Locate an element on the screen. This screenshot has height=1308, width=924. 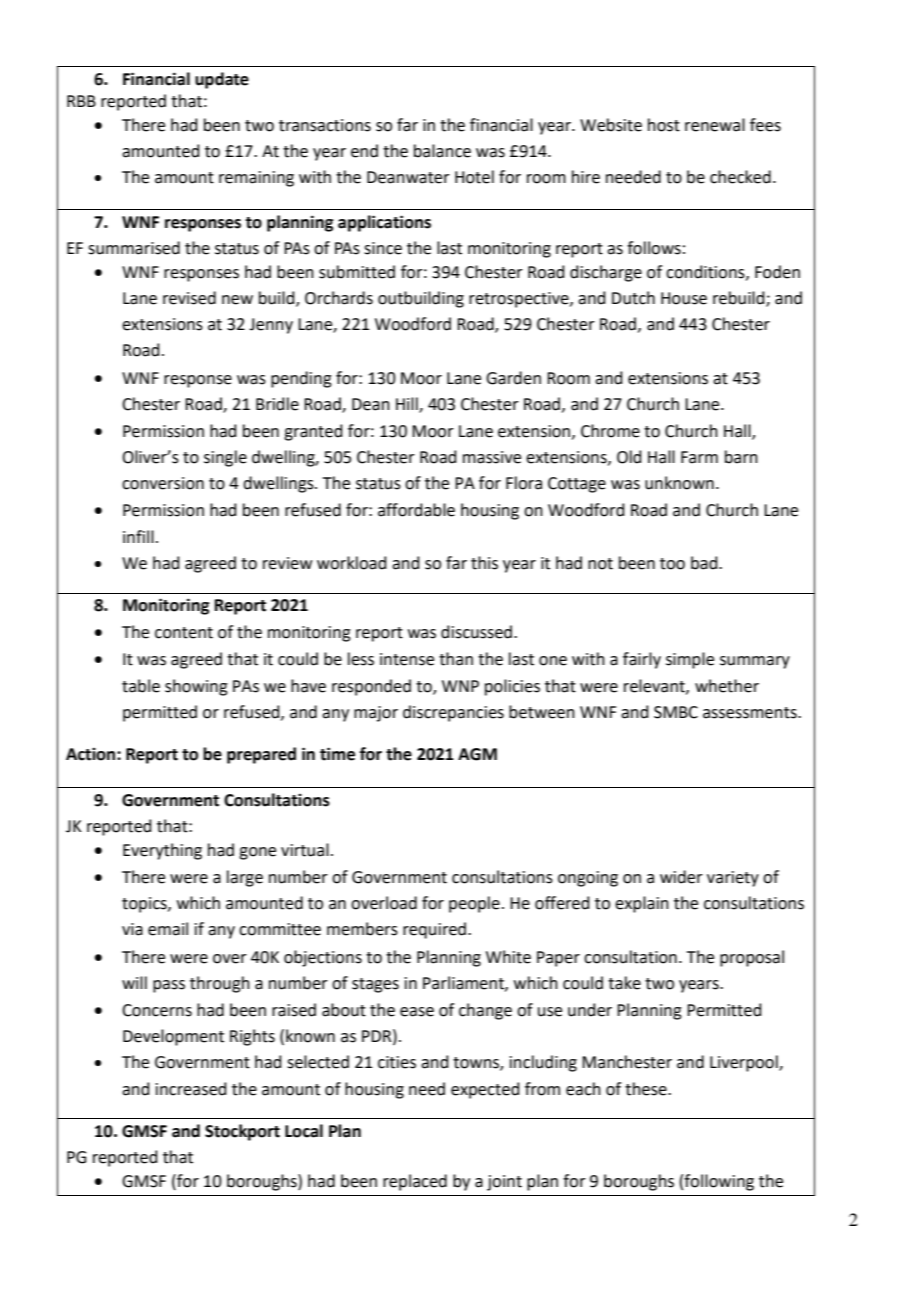
massive is located at coordinates (492, 457).
